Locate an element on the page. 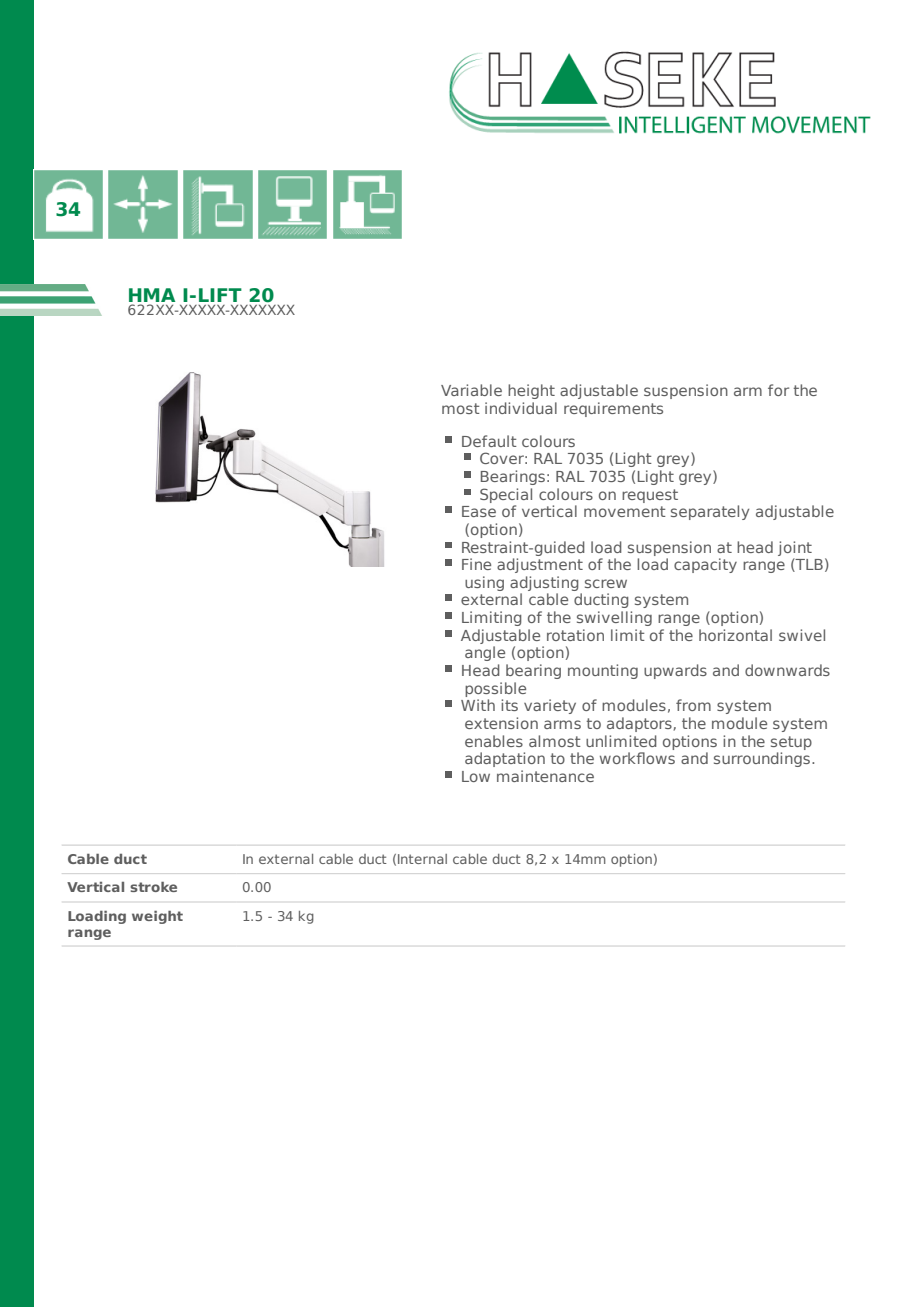  HMA is located at coordinates (152, 295).
